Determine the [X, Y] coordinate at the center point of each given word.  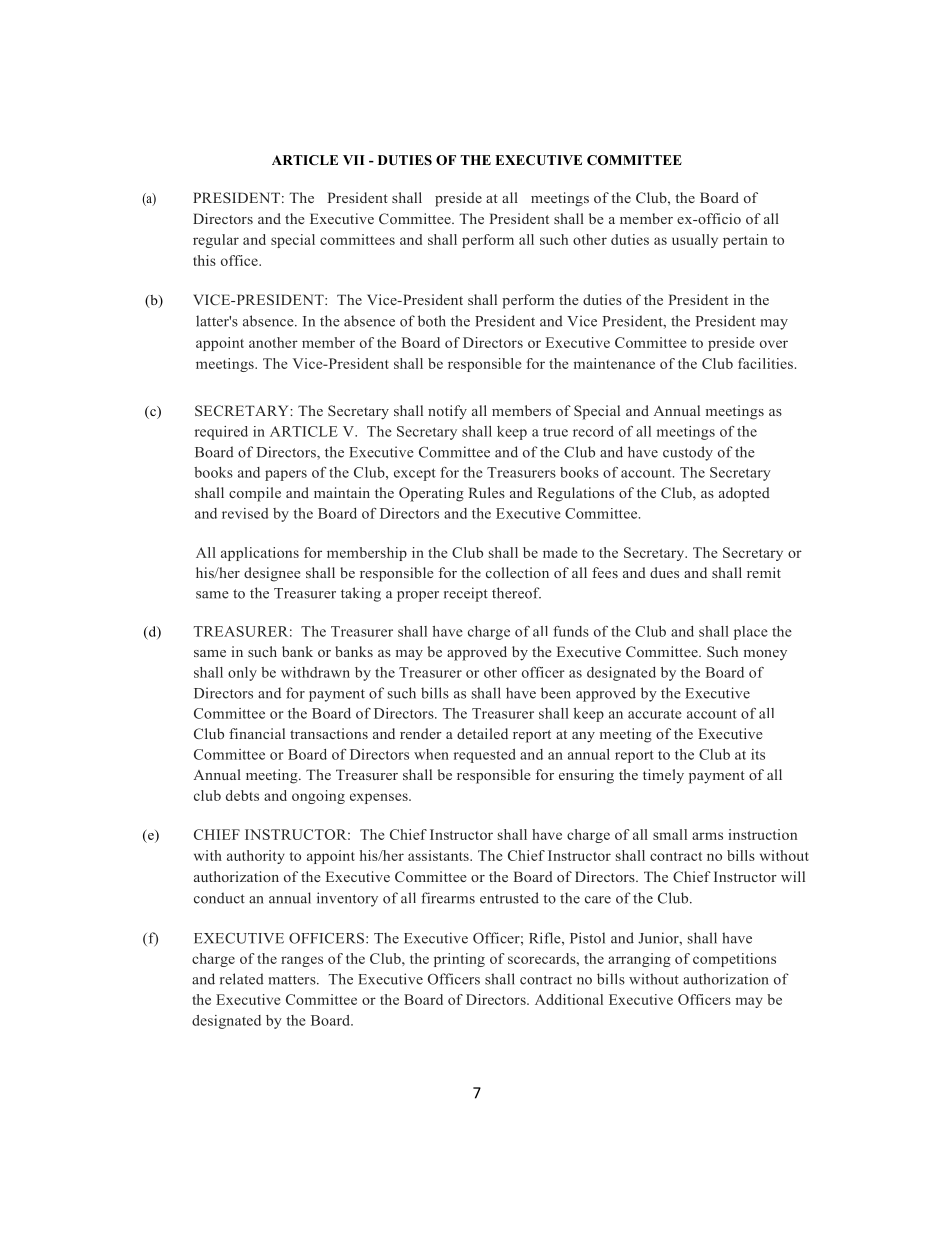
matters [293, 980]
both [432, 321]
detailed [482, 733]
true [555, 432]
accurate [655, 714]
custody [688, 453]
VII [353, 160]
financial [257, 733]
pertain [745, 241]
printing [459, 960]
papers [286, 475]
